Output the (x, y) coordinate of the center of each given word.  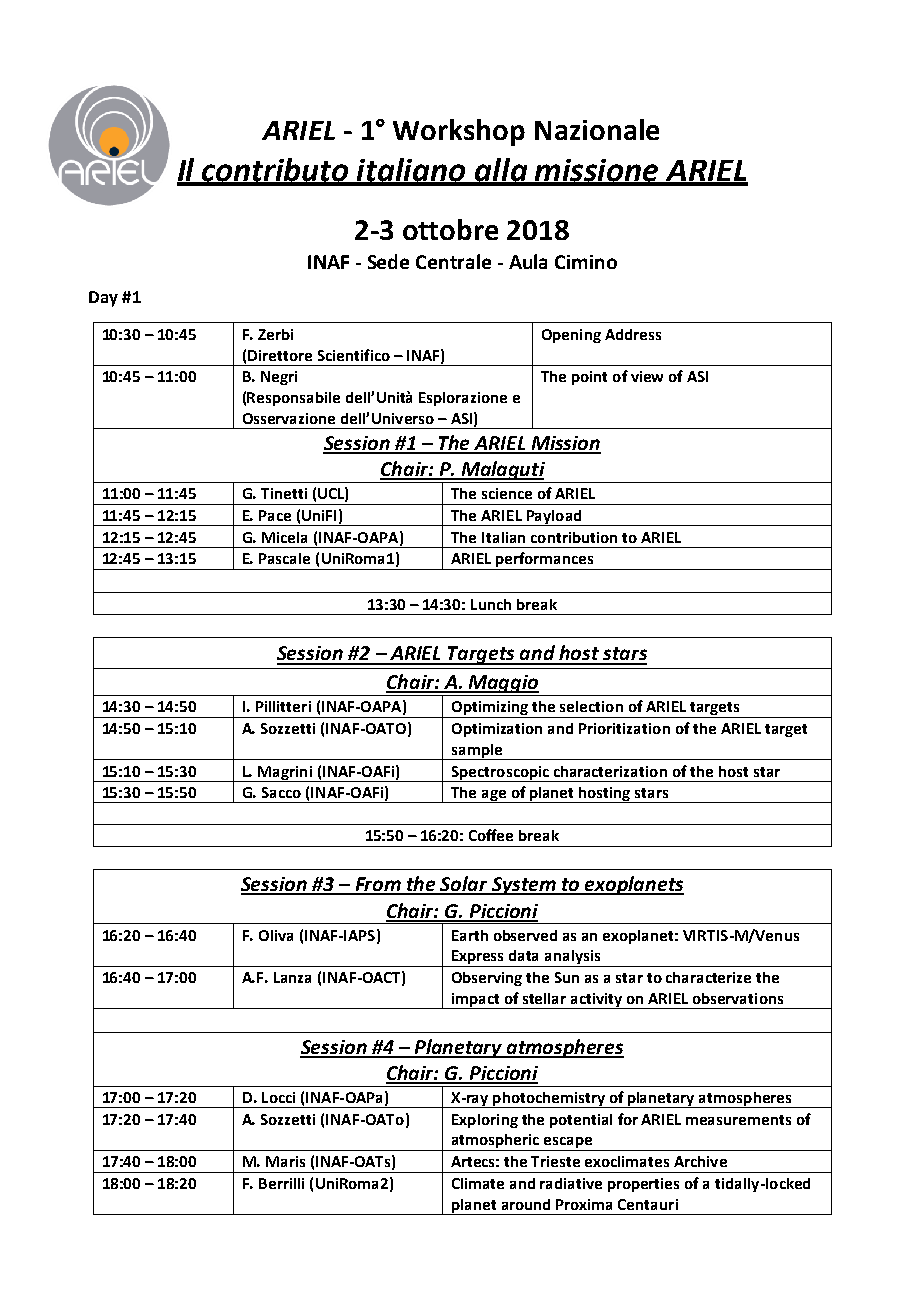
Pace (275, 515)
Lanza (292, 977)
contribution (574, 537)
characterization (610, 771)
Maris (285, 1161)
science (507, 493)
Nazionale (597, 129)
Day (103, 299)
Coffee (491, 835)
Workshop (459, 132)
